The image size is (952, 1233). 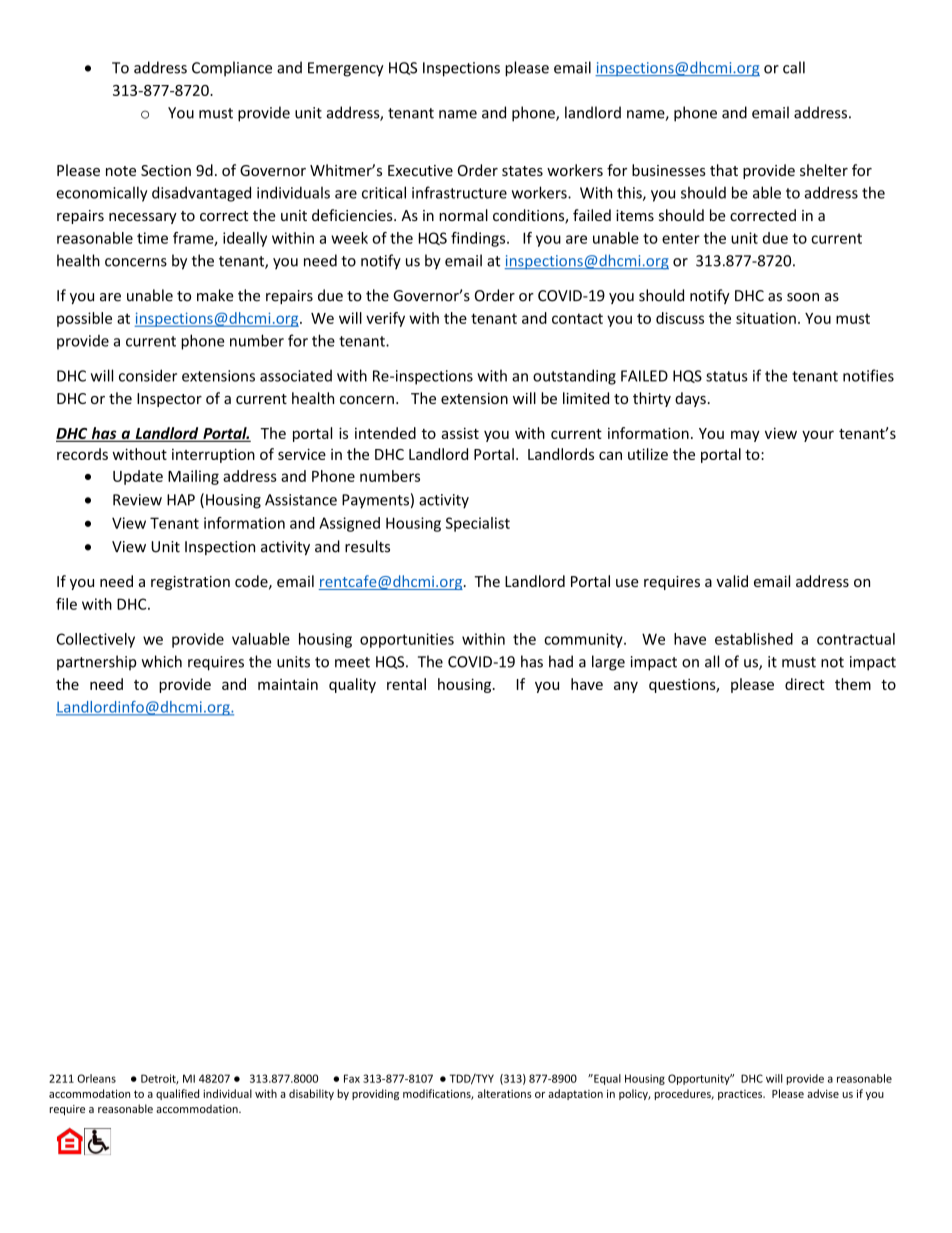 What do you see at coordinates (406, 684) in the screenshot?
I see `rental` at bounding box center [406, 684].
